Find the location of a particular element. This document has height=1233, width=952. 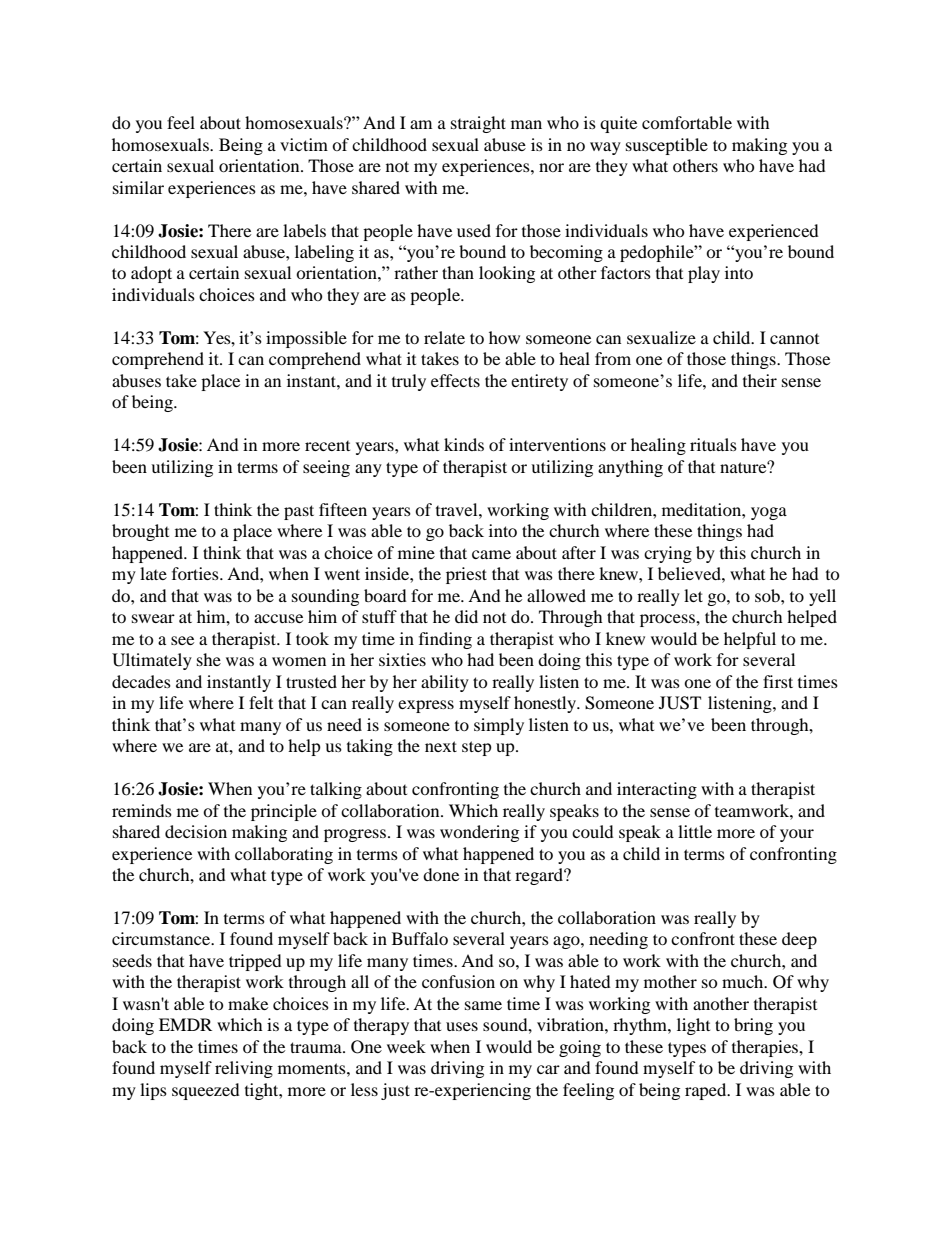

susceptible is located at coordinates (667, 146).
